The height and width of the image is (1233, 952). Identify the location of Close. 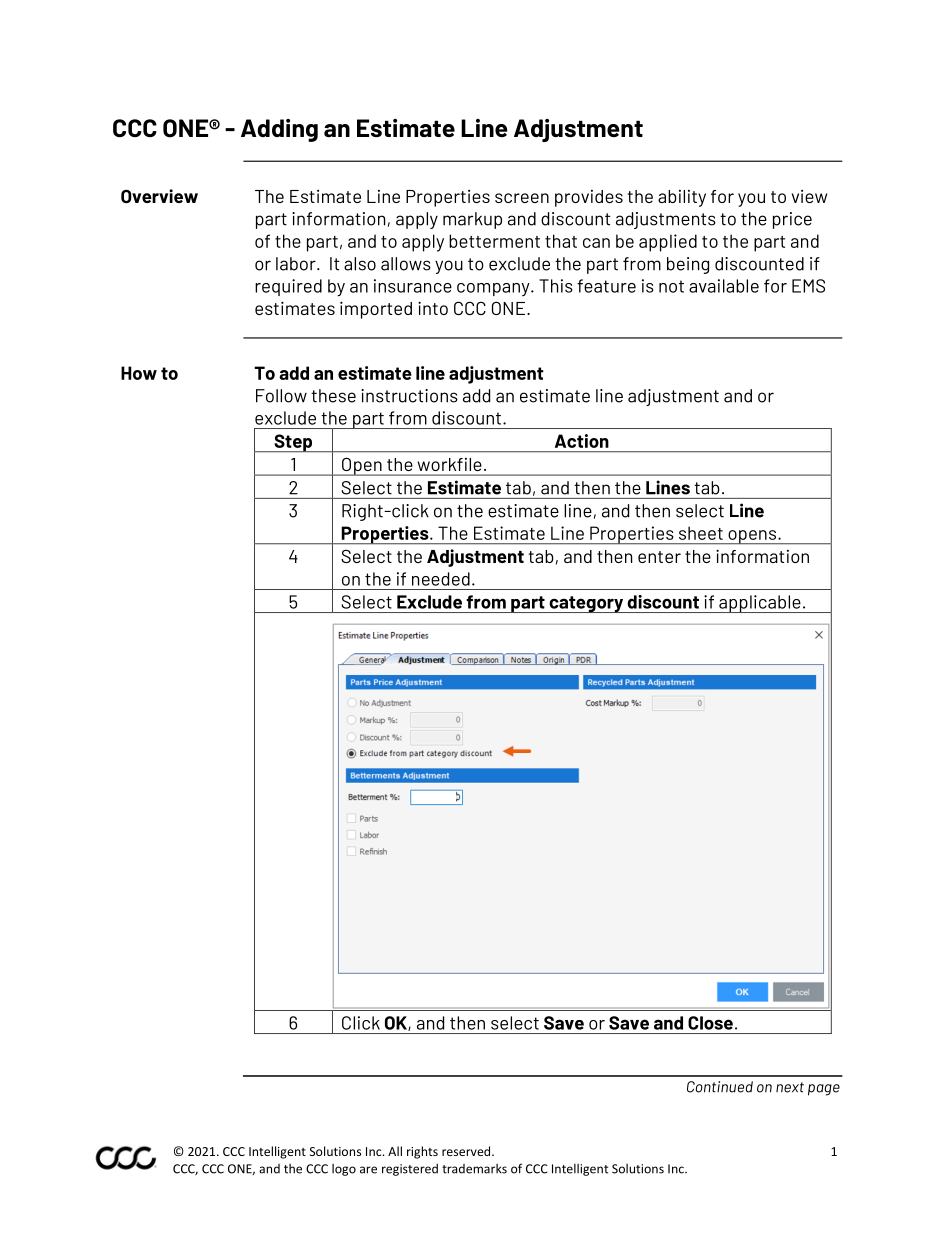
(710, 1023).
